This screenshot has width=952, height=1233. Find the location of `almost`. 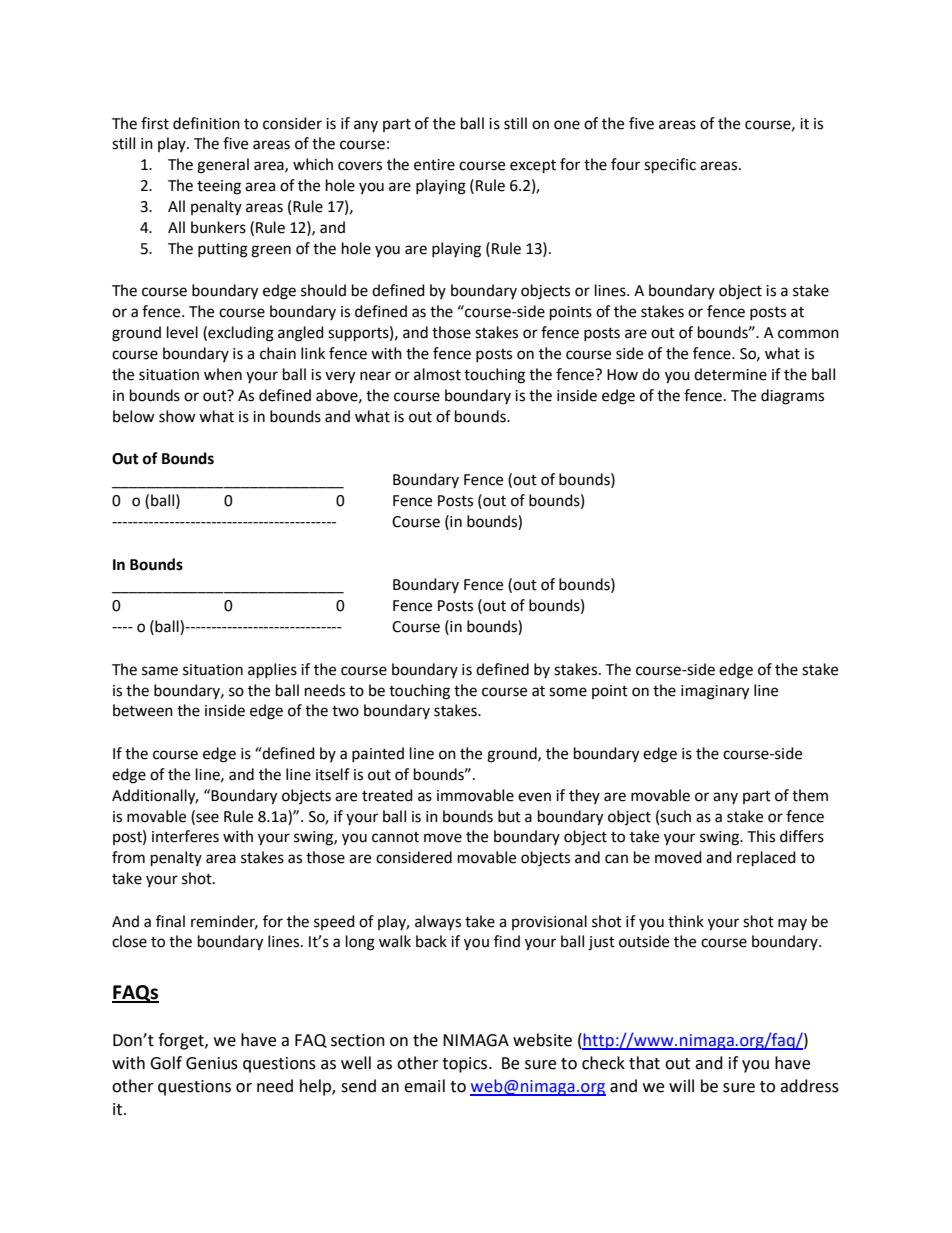

almost is located at coordinates (437, 374).
